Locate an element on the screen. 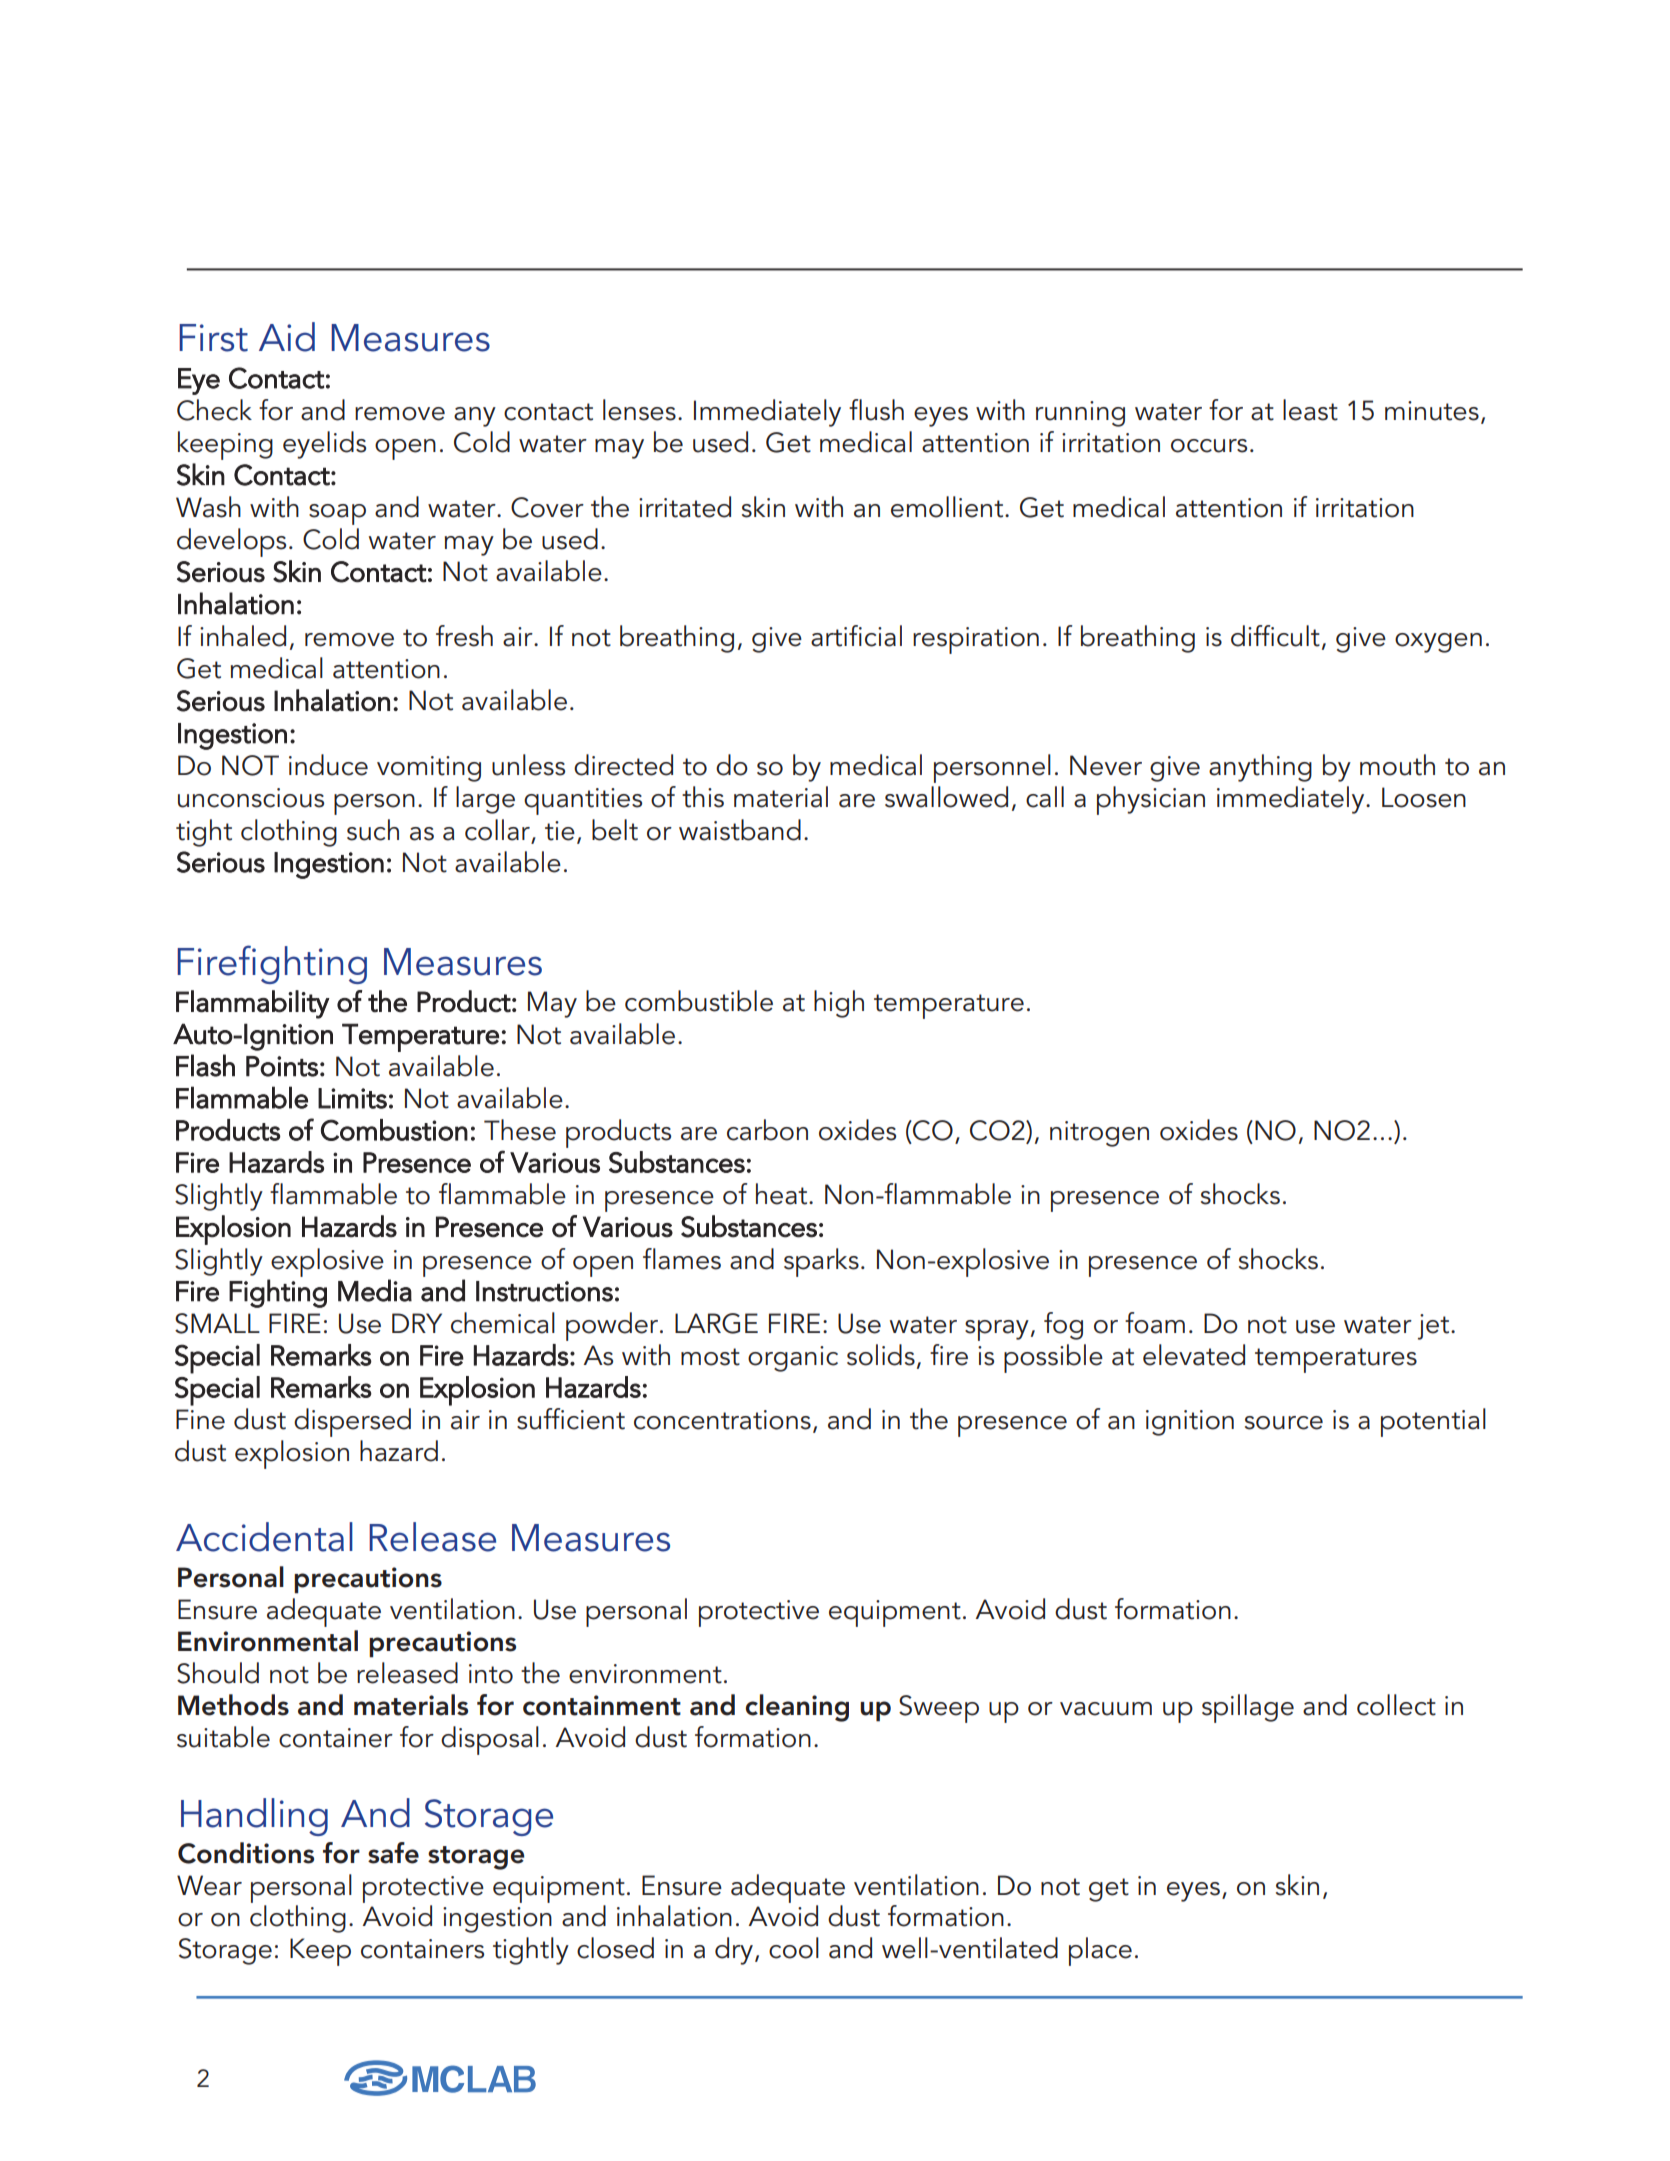 The width and height of the screenshot is (1670, 2161). safe is located at coordinates (393, 1853).
